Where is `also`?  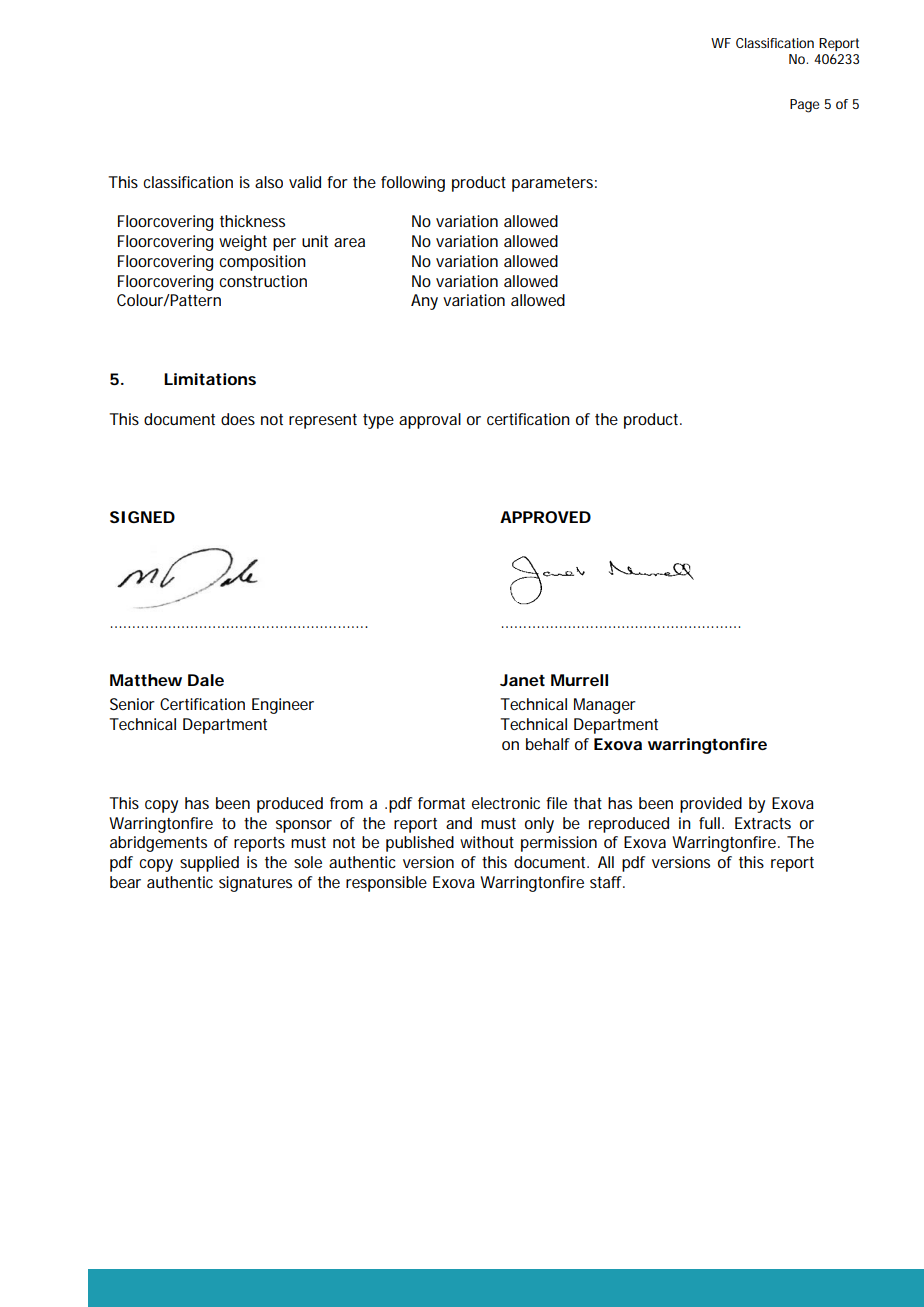
also is located at coordinates (269, 182).
